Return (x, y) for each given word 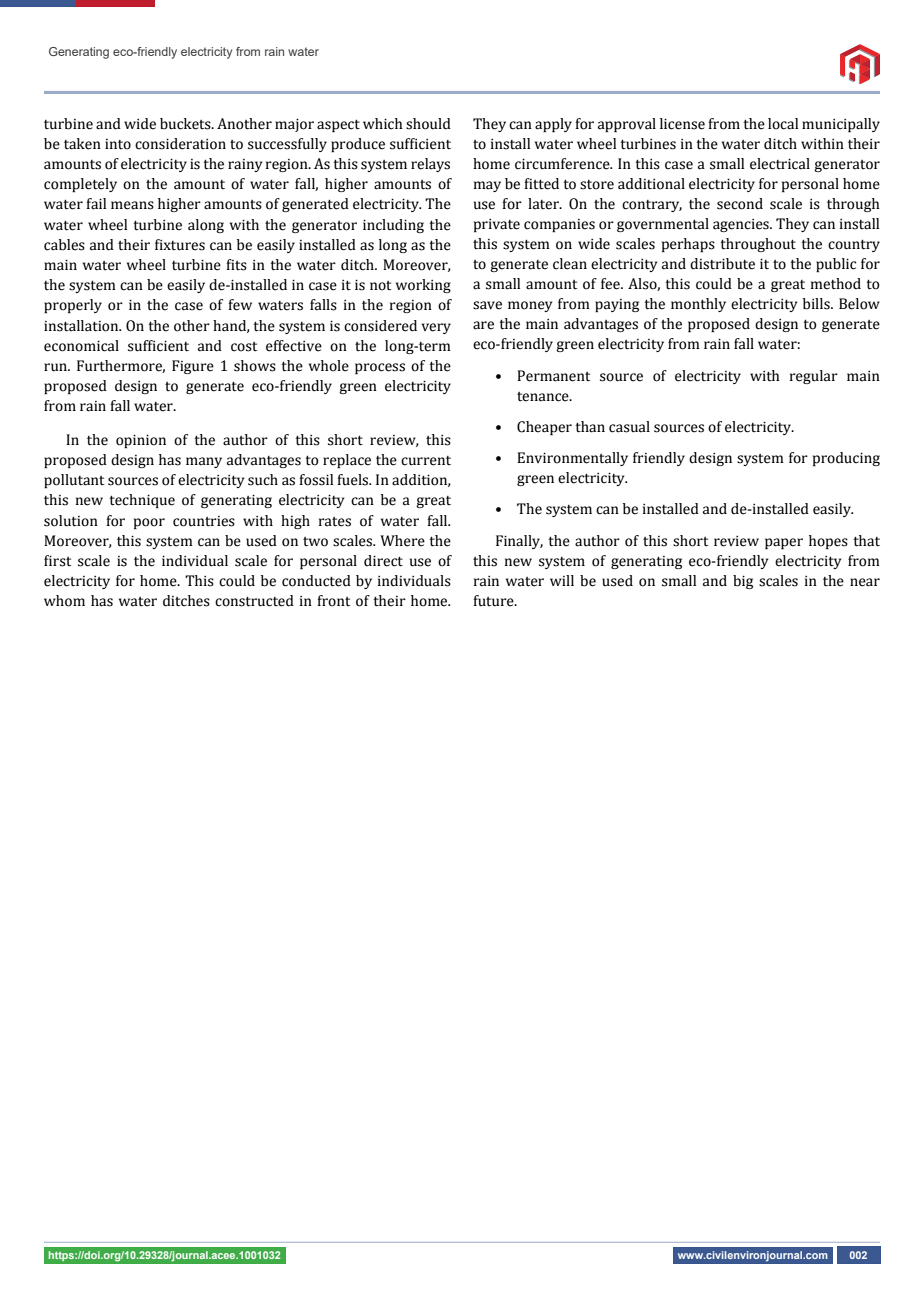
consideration (180, 144)
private (497, 225)
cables (64, 245)
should (428, 124)
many (204, 462)
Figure (193, 367)
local (783, 124)
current (426, 461)
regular (814, 377)
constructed (254, 601)
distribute (722, 264)
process (380, 368)
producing (846, 459)
